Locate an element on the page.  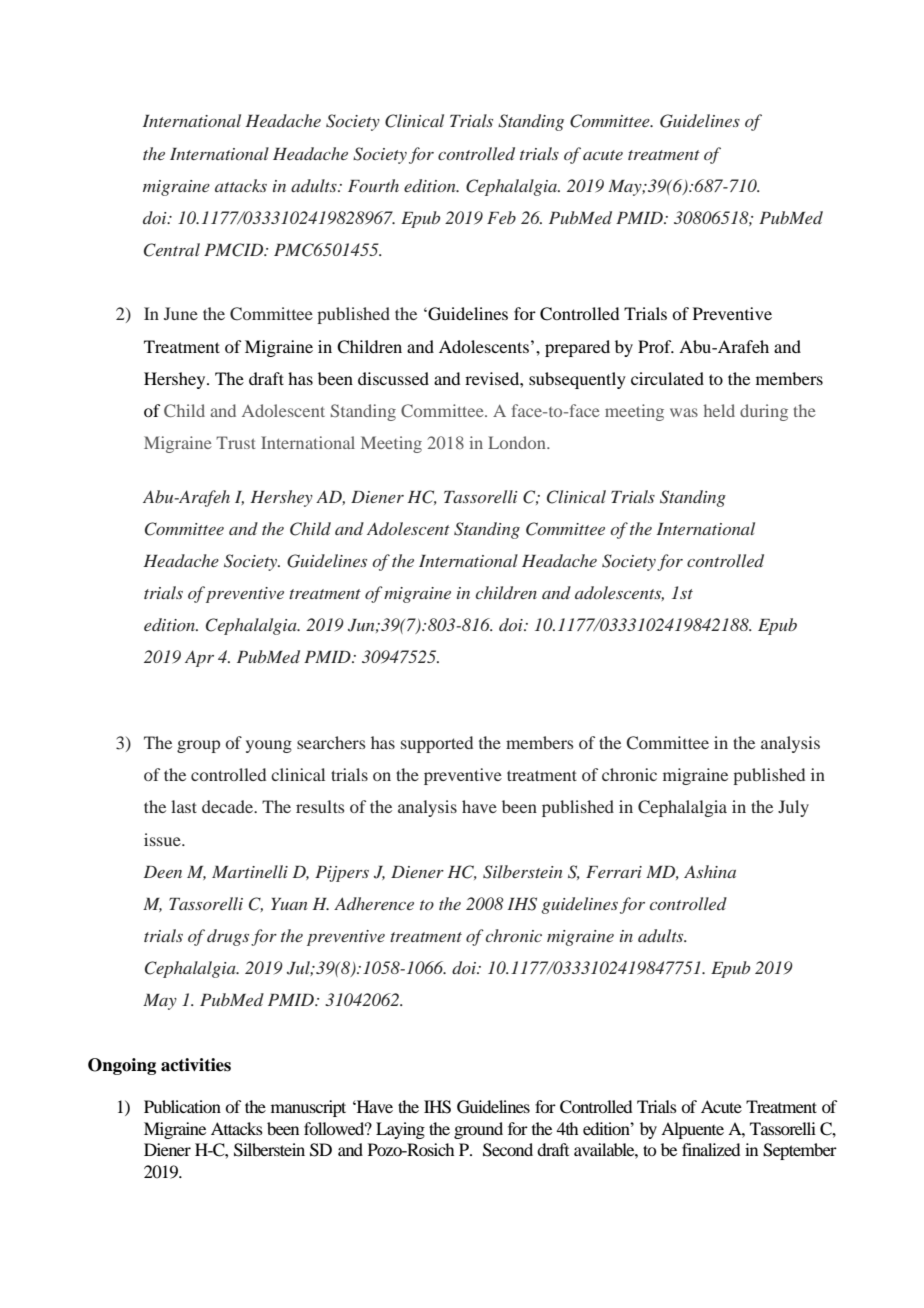
held is located at coordinates (719, 410).
